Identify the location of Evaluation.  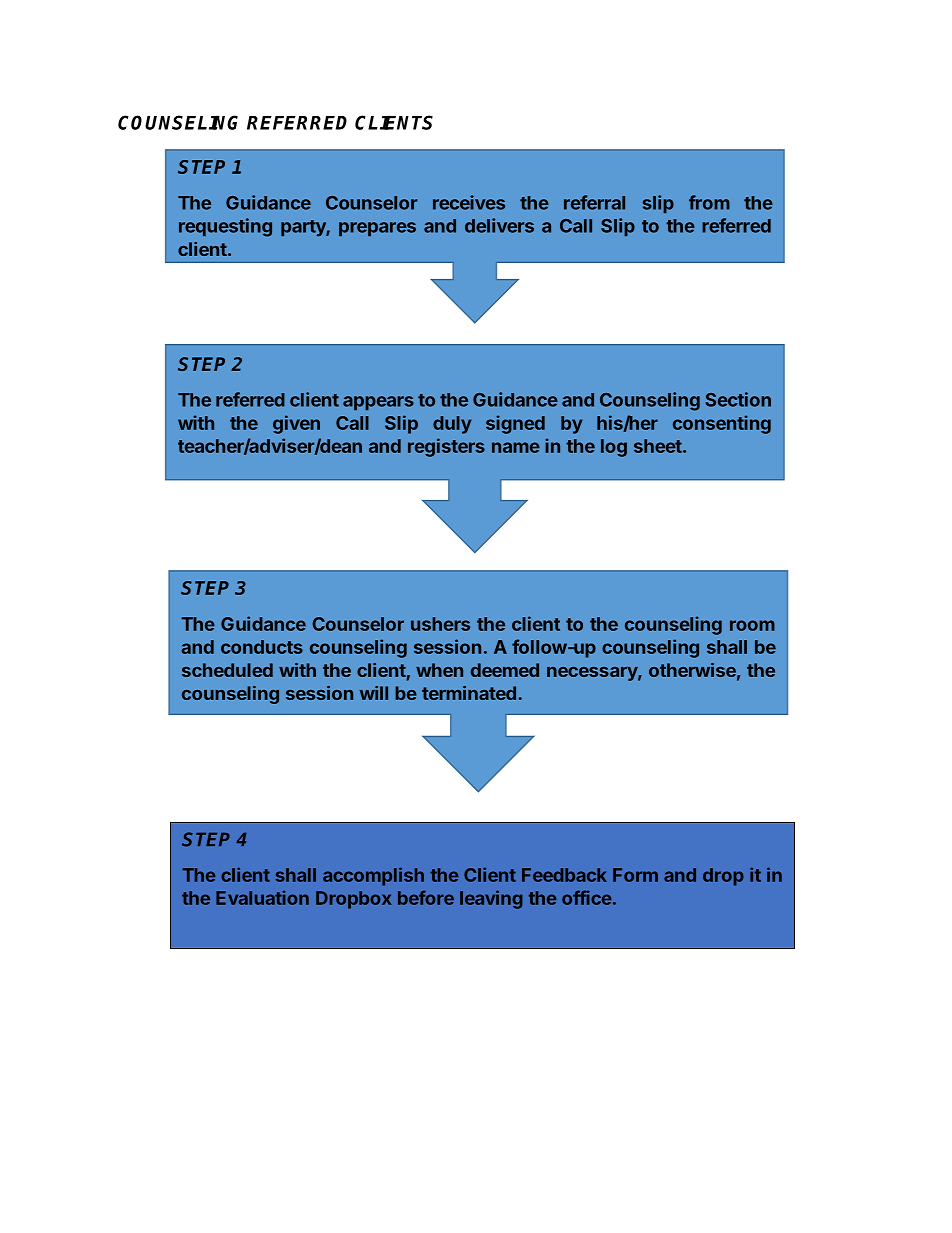
(262, 897).
